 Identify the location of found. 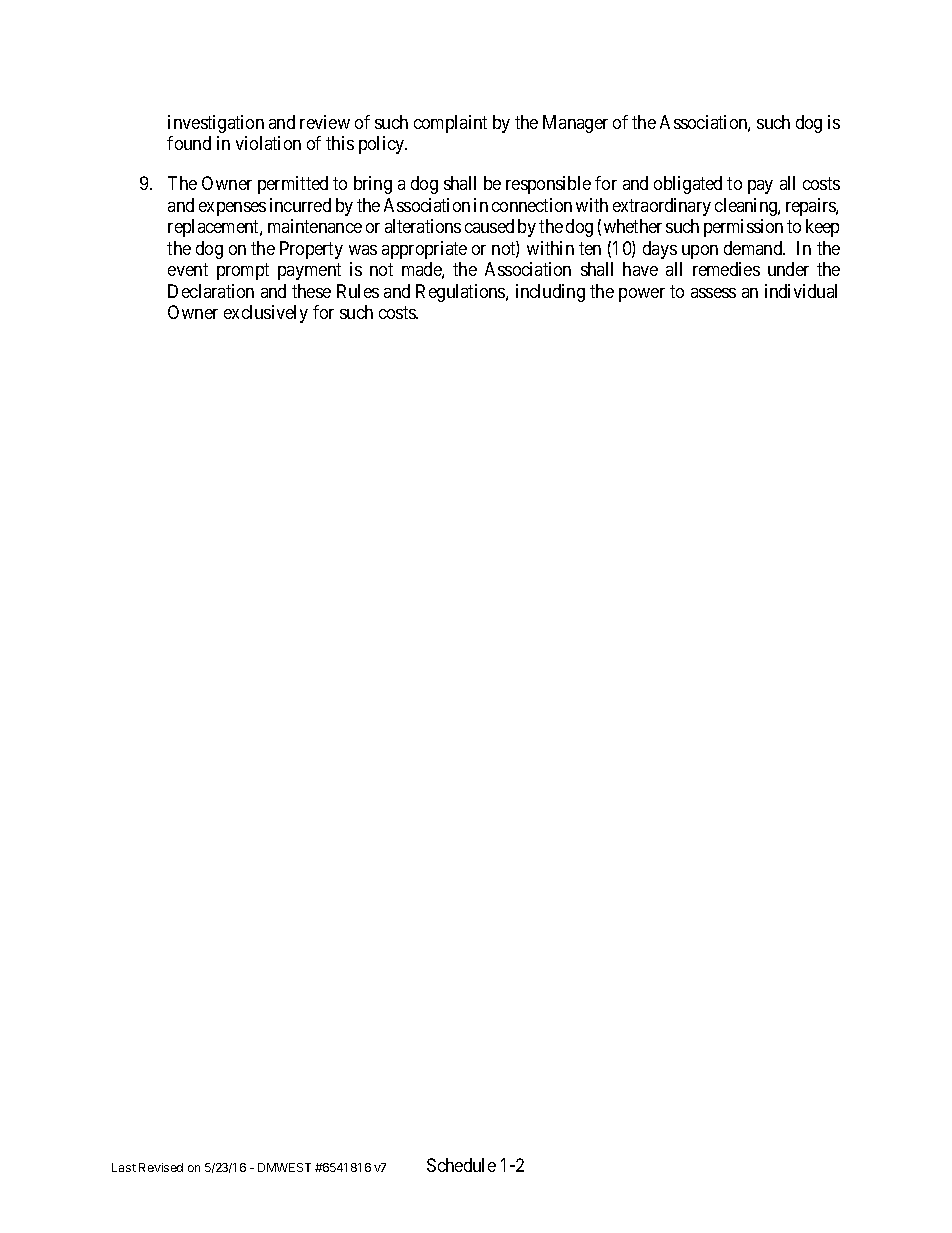
(189, 143).
